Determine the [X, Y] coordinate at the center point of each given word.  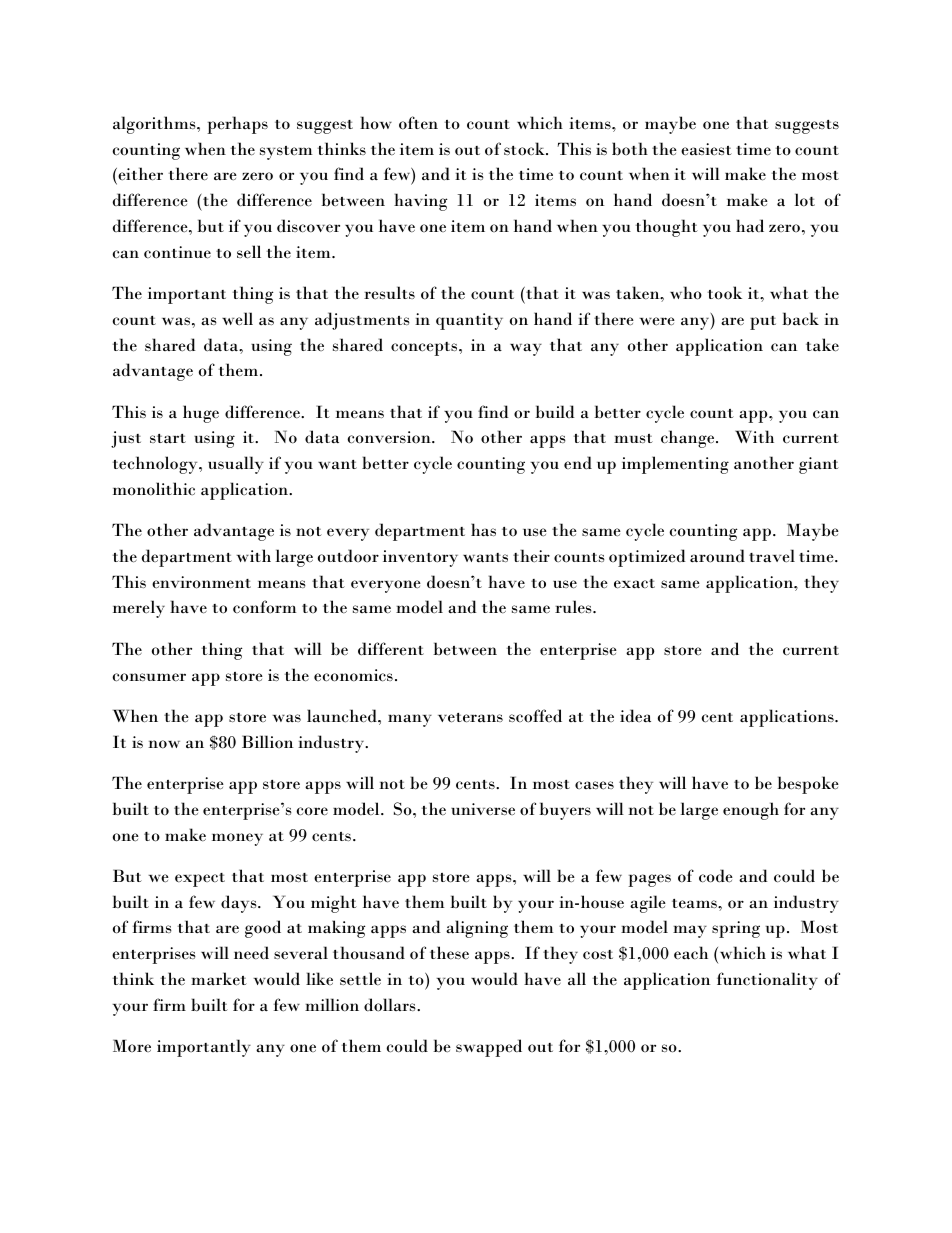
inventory [420, 558]
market [219, 979]
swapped [489, 1048]
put [763, 323]
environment [201, 582]
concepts [425, 349]
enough [751, 811]
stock [525, 149]
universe [483, 809]
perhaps [237, 125]
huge [201, 414]
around [717, 556]
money [237, 839]
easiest [706, 149]
